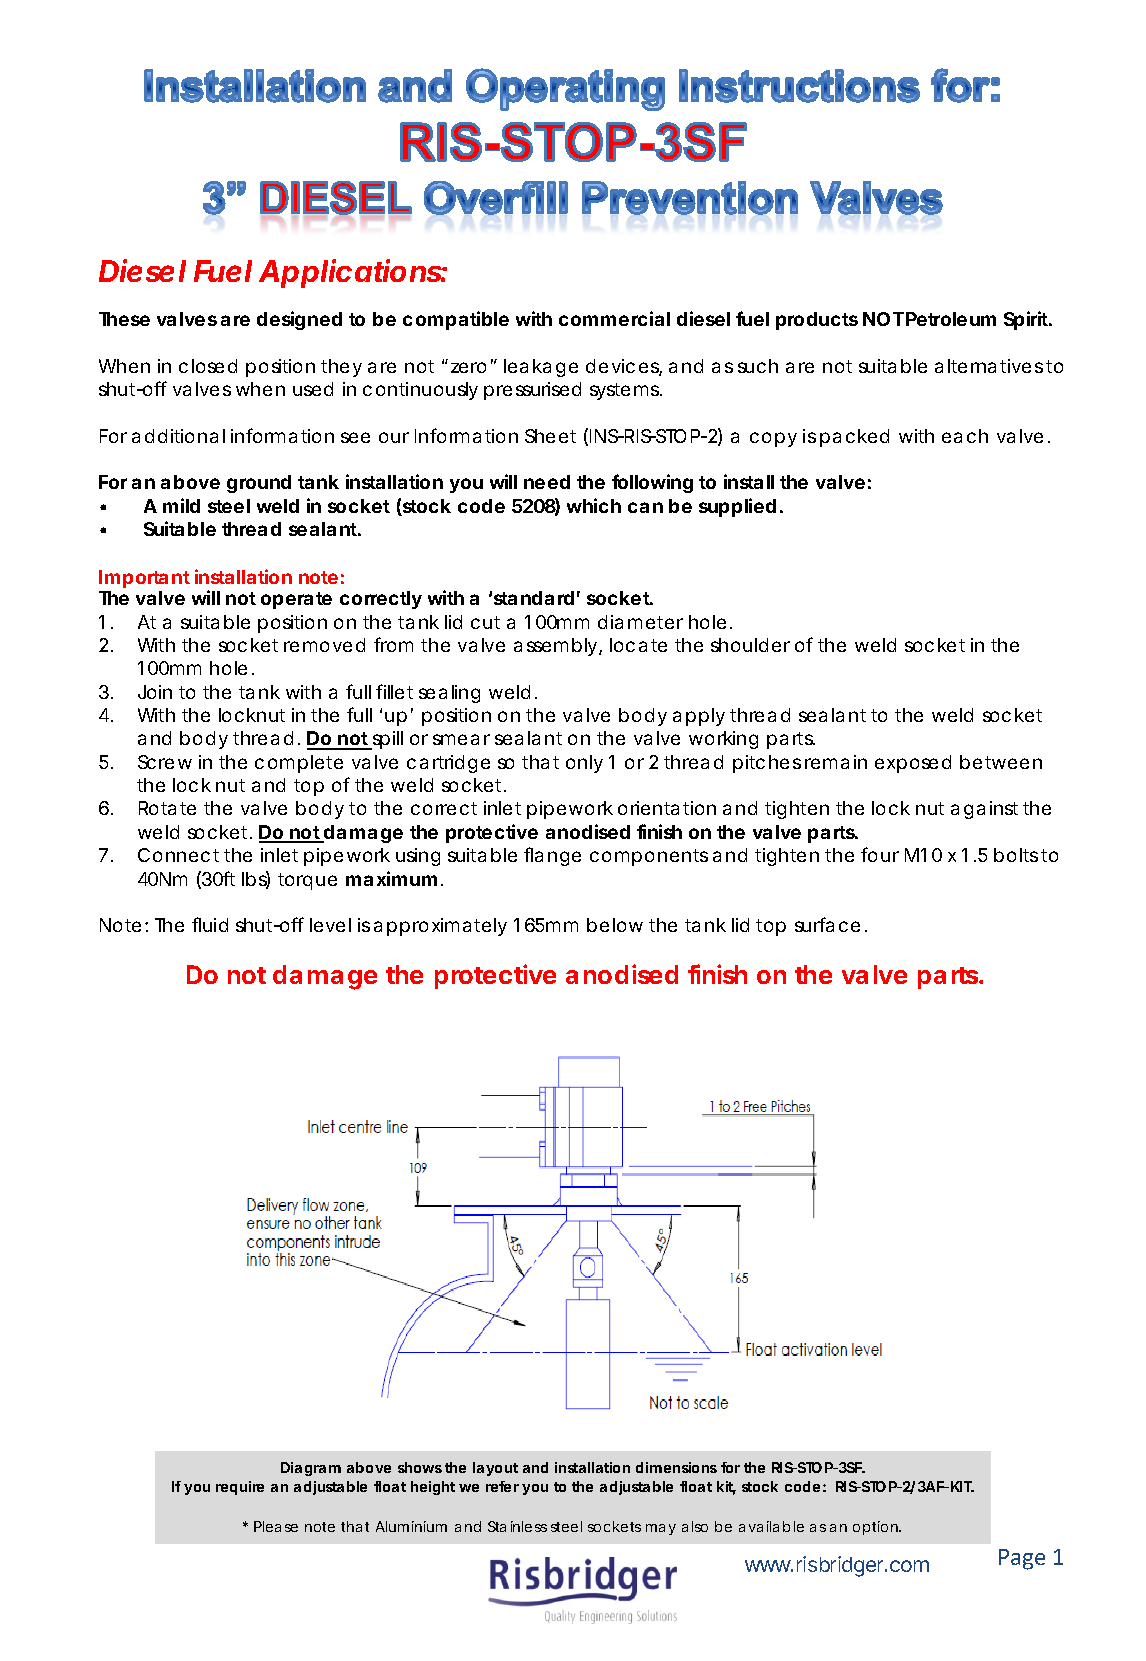  Describe the element at coordinates (1028, 320) in the screenshot. I see `Spirit` at that location.
